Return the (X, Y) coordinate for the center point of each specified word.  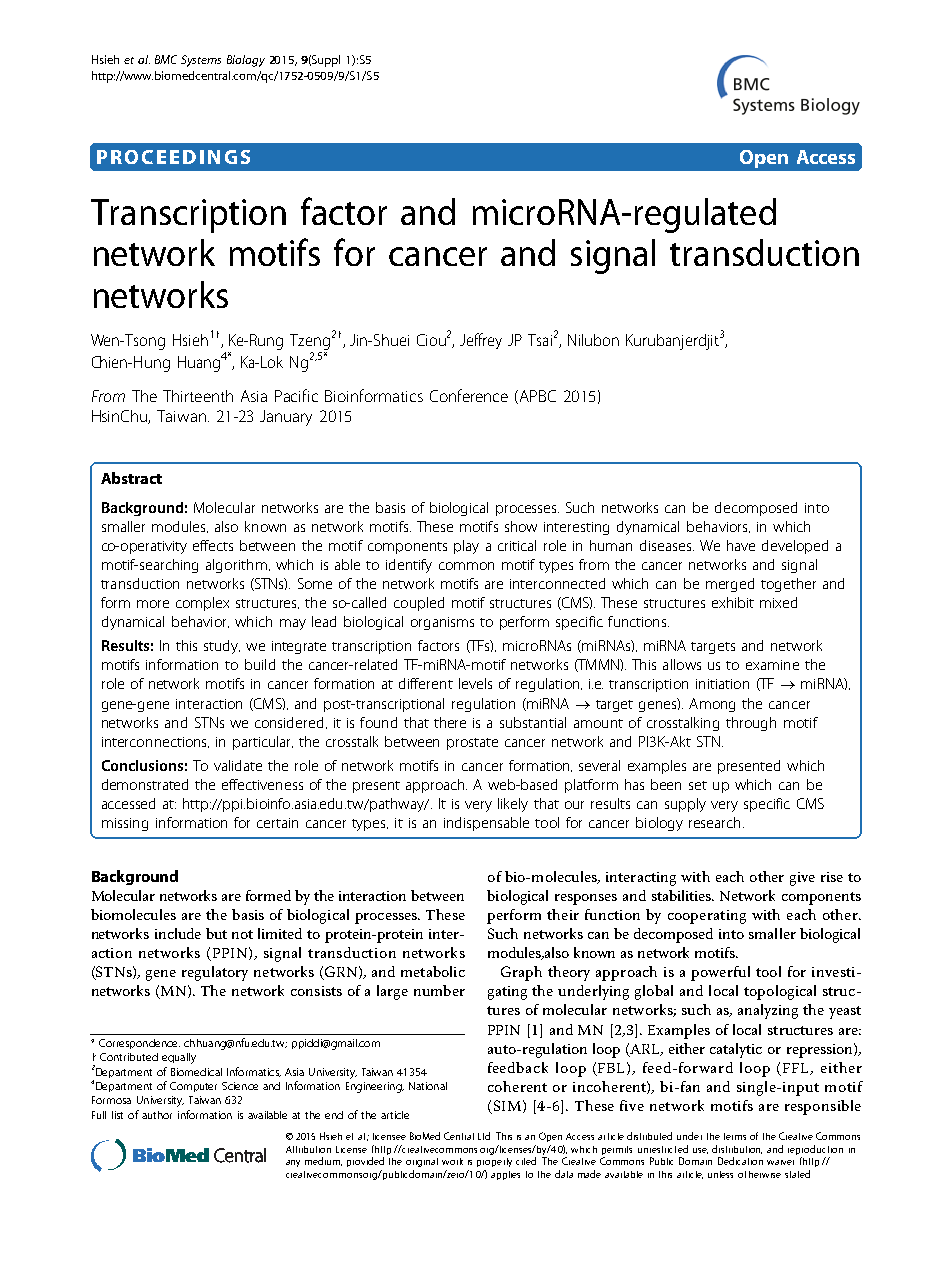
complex (202, 604)
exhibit (733, 602)
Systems (201, 61)
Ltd (484, 1136)
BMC (166, 59)
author (157, 1115)
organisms (442, 623)
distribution (737, 1149)
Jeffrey (481, 341)
